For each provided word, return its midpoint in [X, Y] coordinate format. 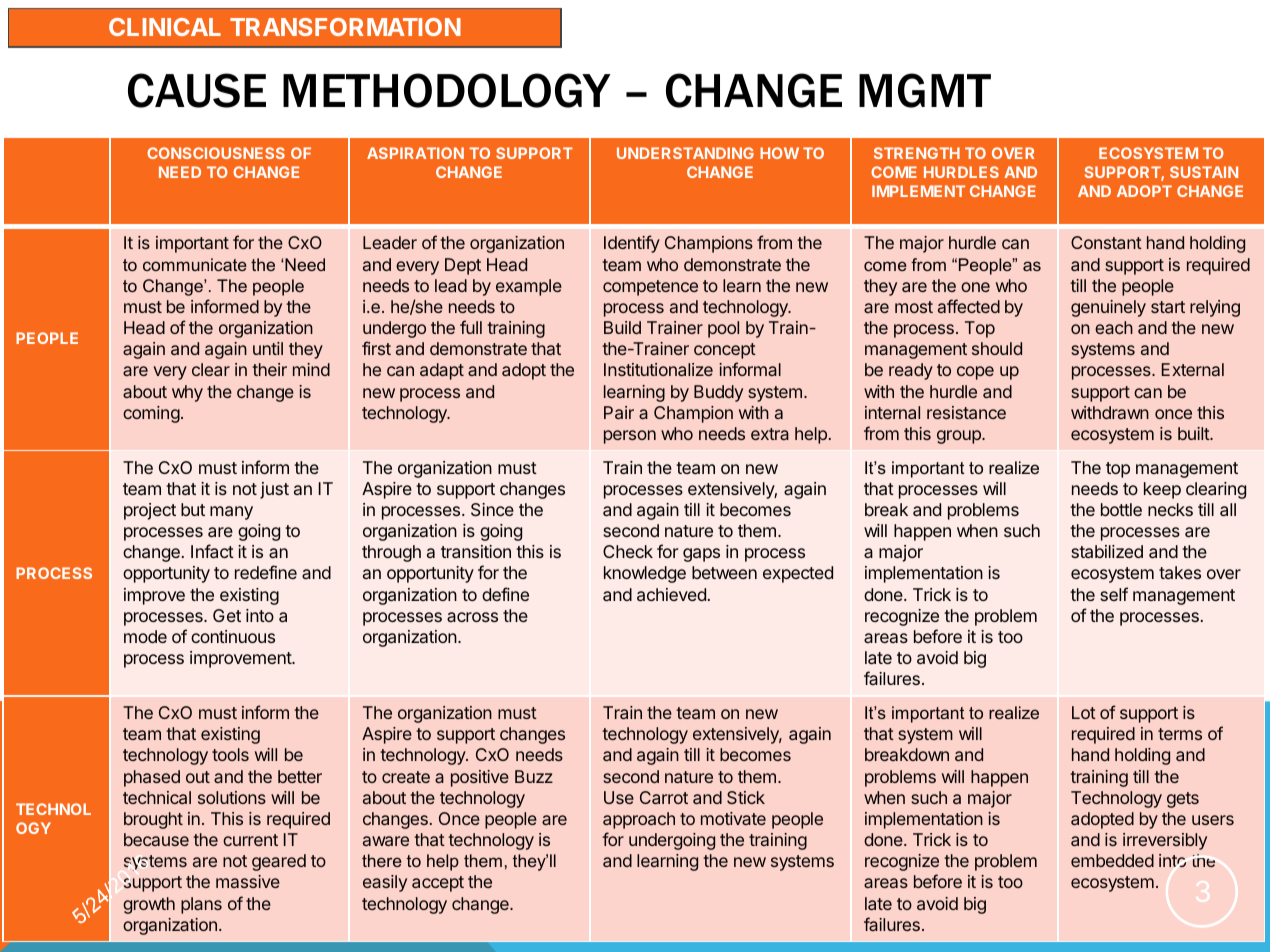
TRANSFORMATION [345, 27]
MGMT [925, 90]
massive [248, 881]
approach [639, 820]
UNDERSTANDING [685, 153]
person [630, 437]
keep [1162, 490]
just [274, 490]
